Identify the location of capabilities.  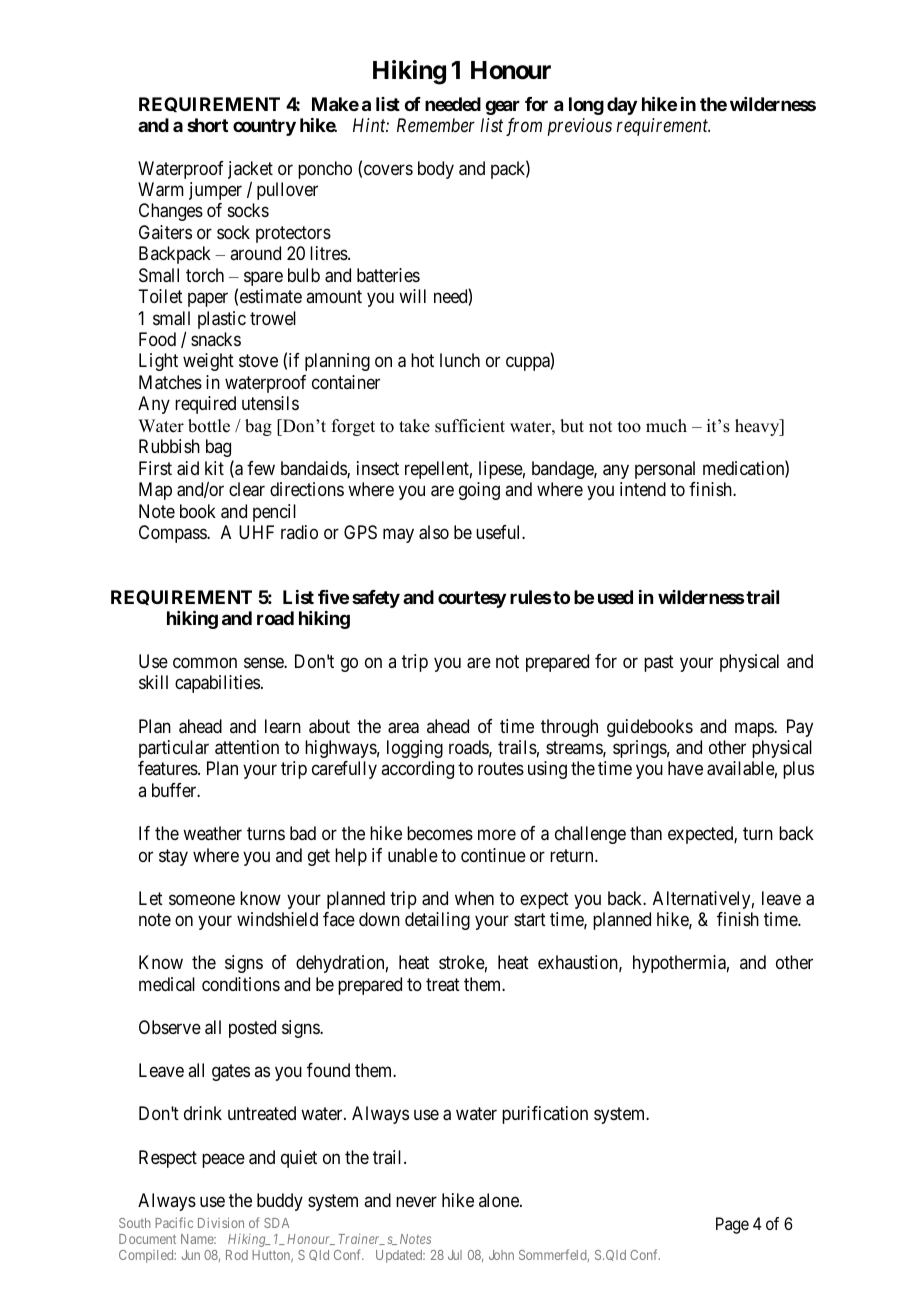
(217, 684).
